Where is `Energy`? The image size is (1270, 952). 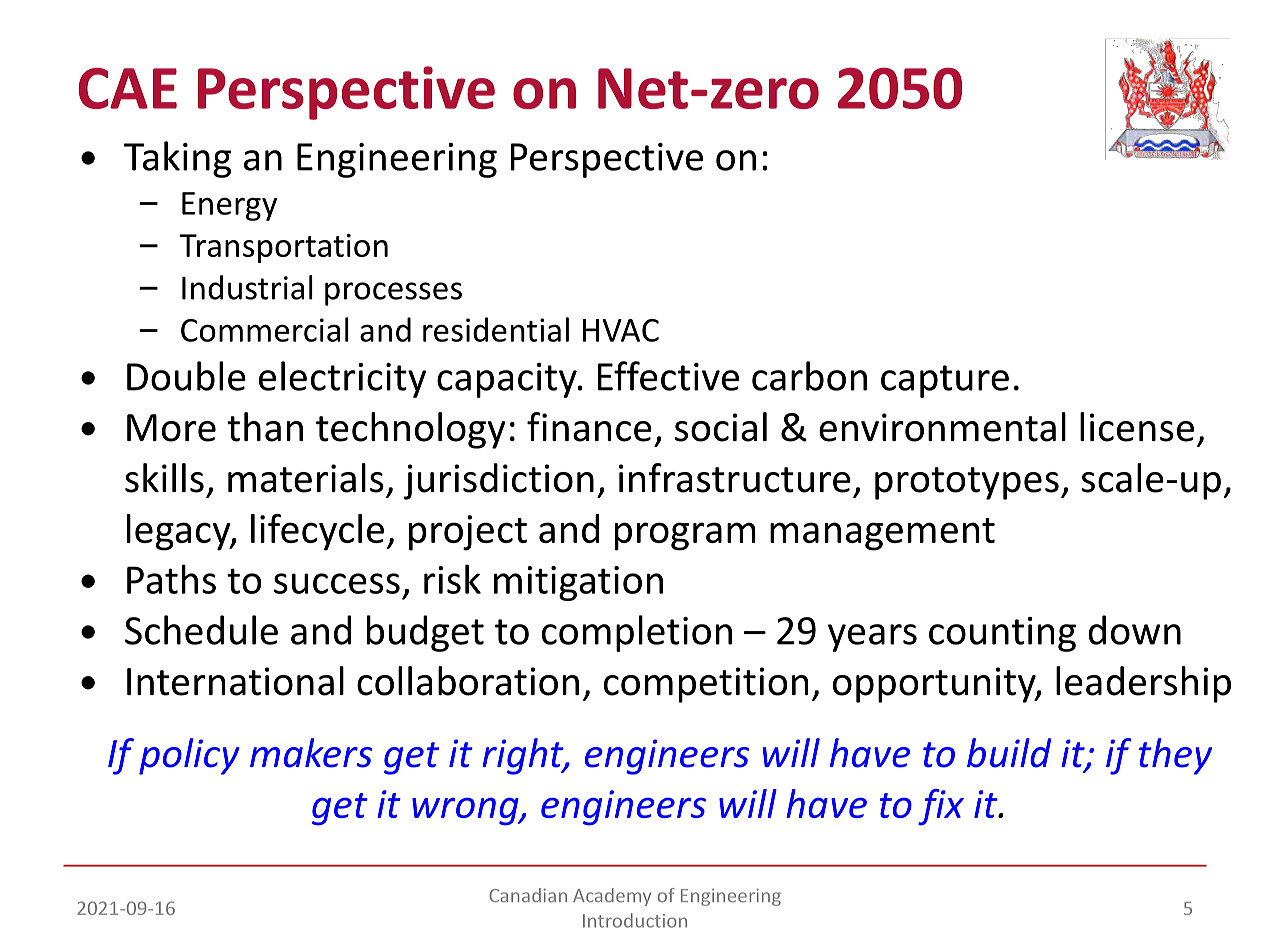
Energy is located at coordinates (229, 206).
